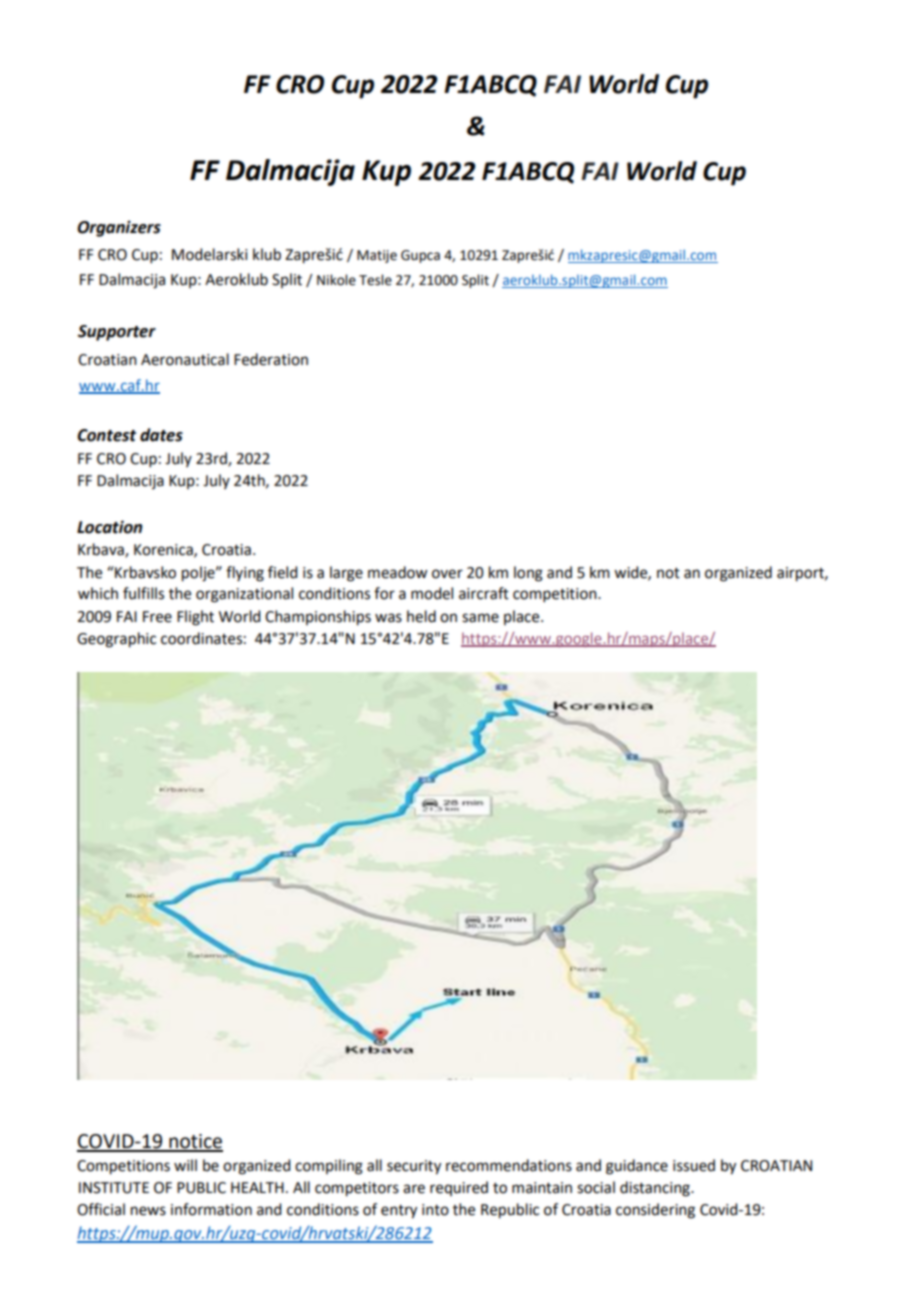 The height and width of the screenshot is (1308, 924). Describe the element at coordinates (528, 574) in the screenshot. I see `long` at that location.
